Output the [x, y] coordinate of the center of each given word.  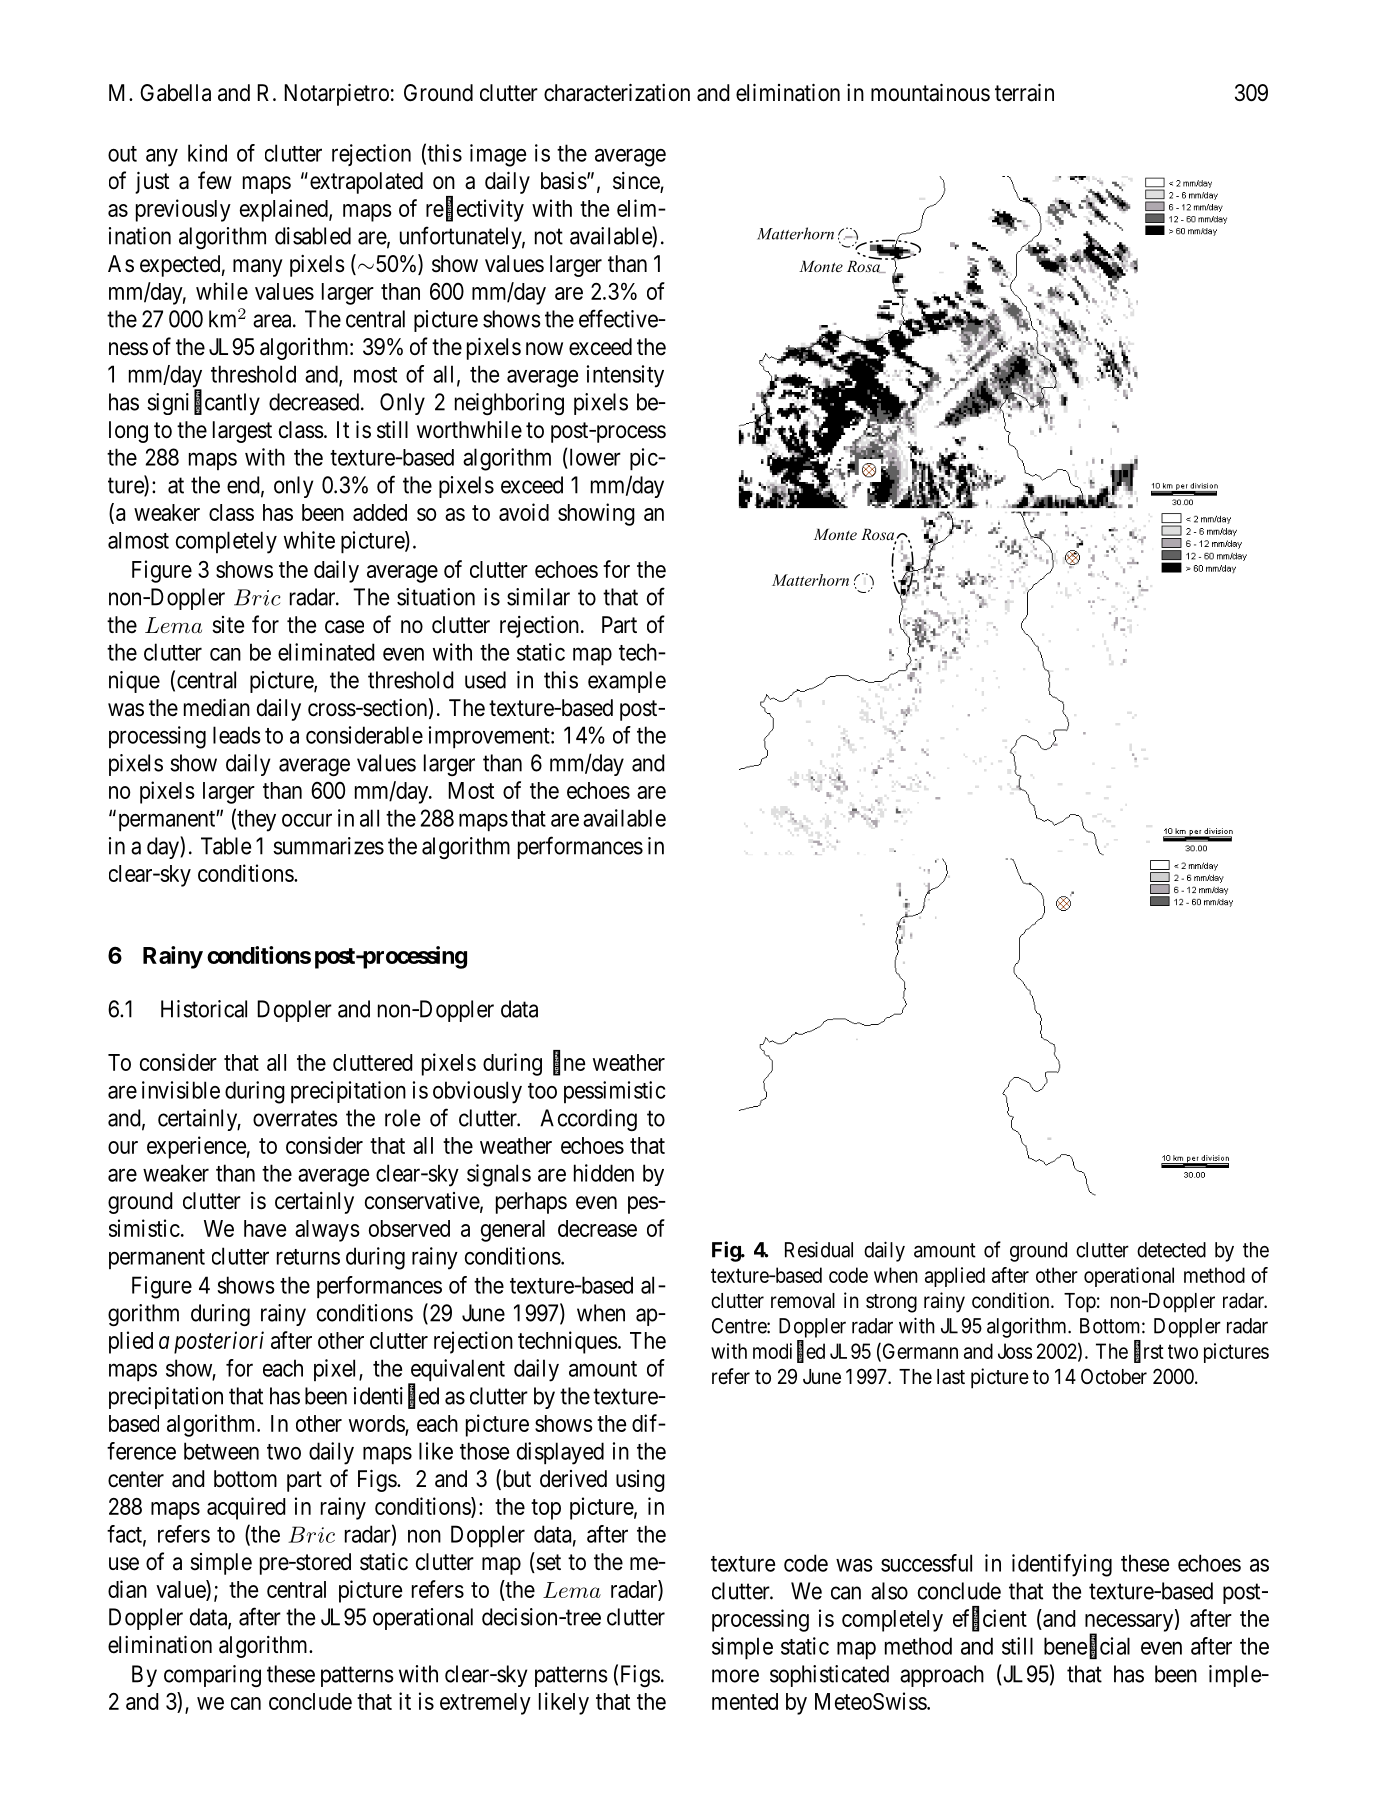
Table [226, 846]
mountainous [930, 92]
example [627, 682]
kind [207, 153]
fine [569, 1063]
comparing [212, 1676]
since [637, 182]
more [735, 1676]
